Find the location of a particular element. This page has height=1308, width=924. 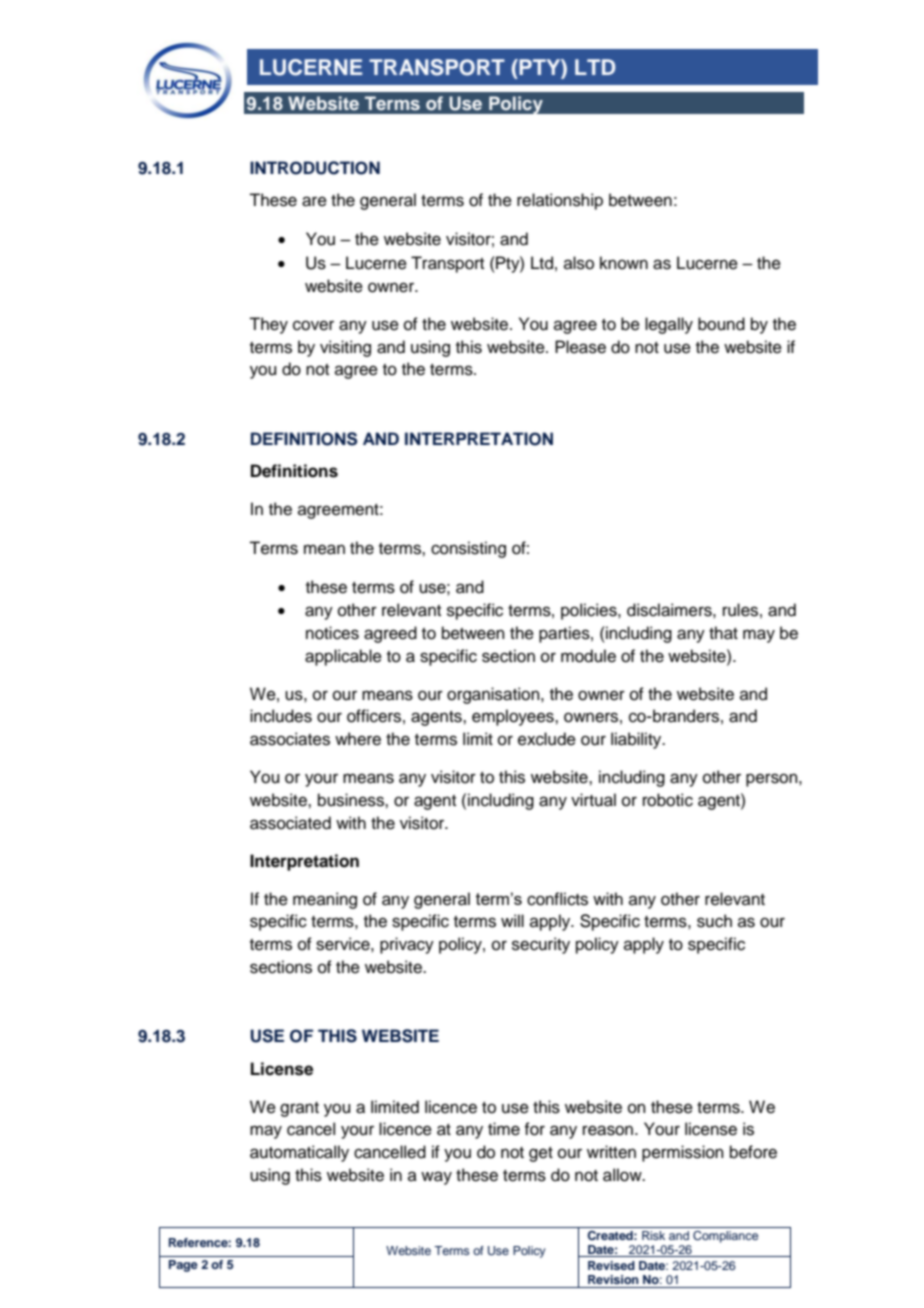

that is located at coordinates (723, 633).
